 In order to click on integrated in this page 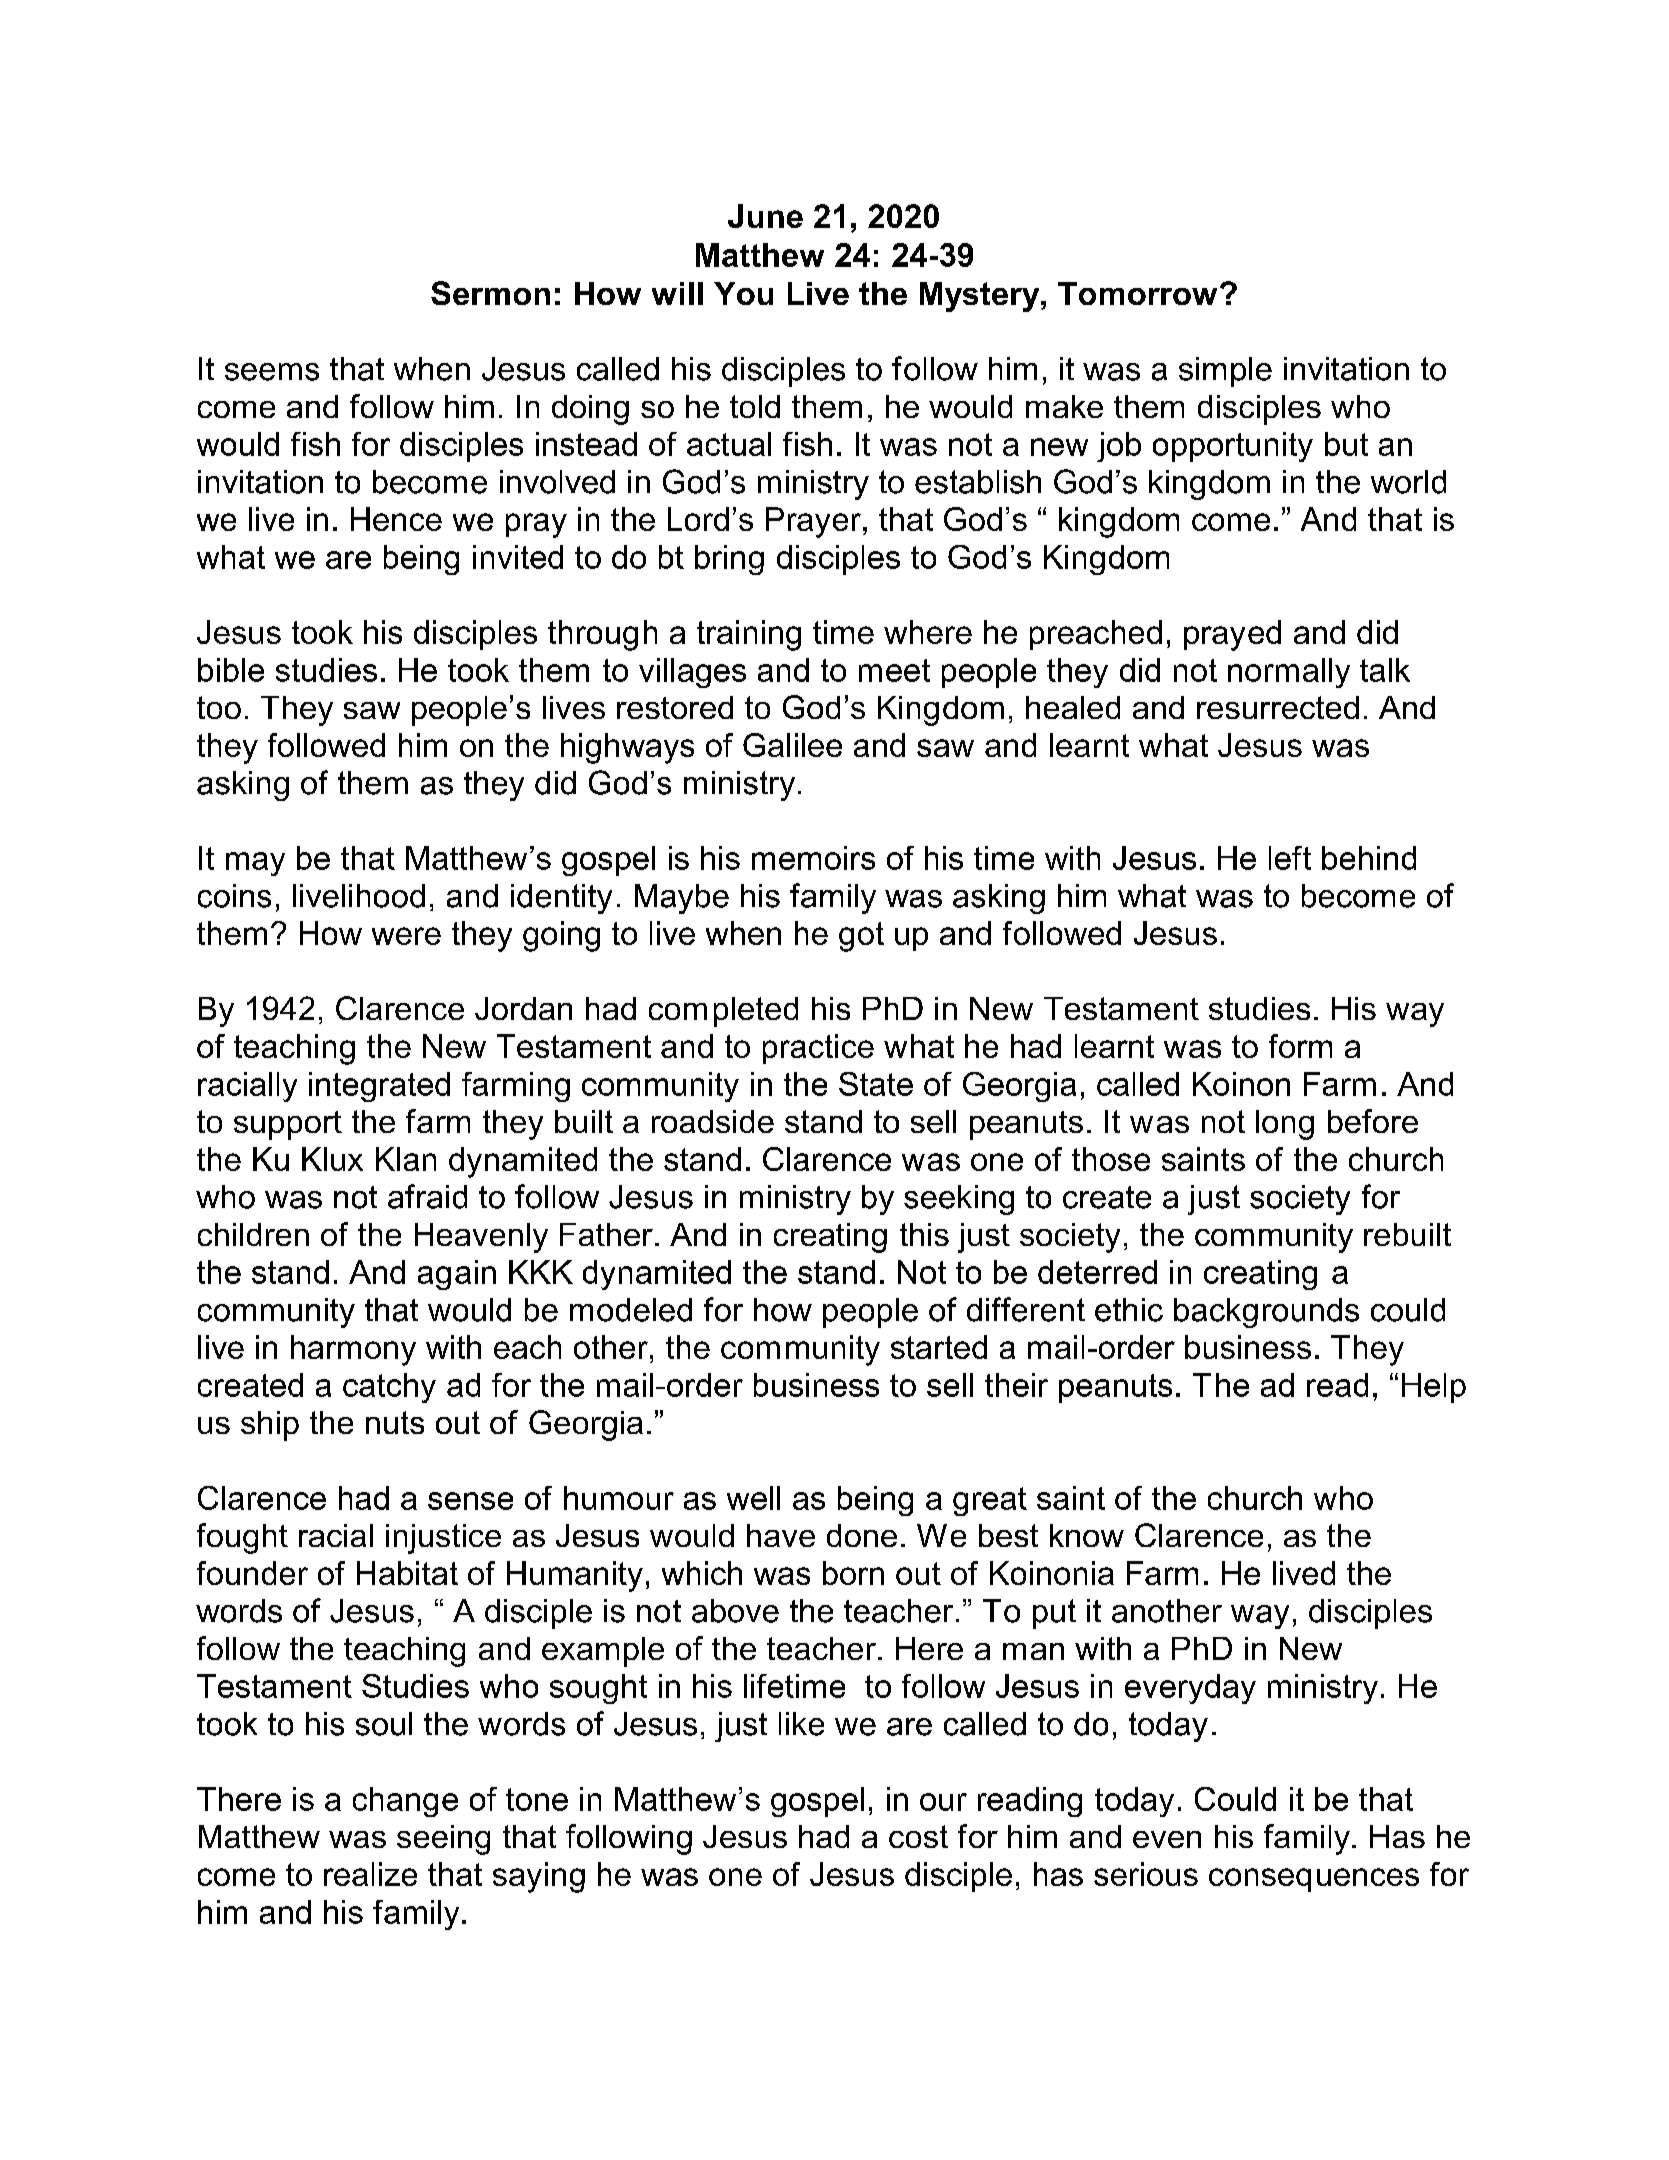, I will do `click(379, 1087)`.
